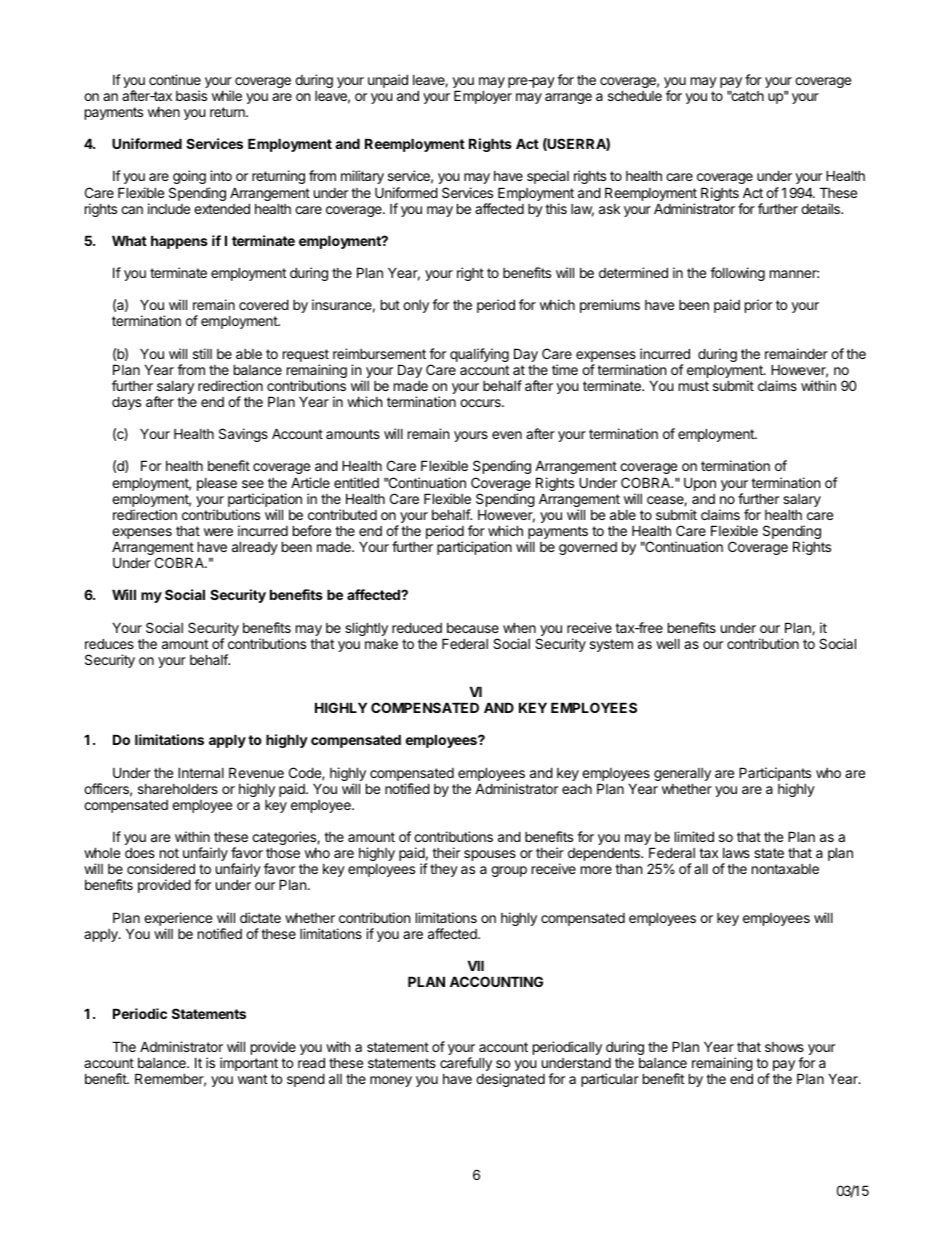  Describe the element at coordinates (775, 775) in the page. I see `Participants` at that location.
